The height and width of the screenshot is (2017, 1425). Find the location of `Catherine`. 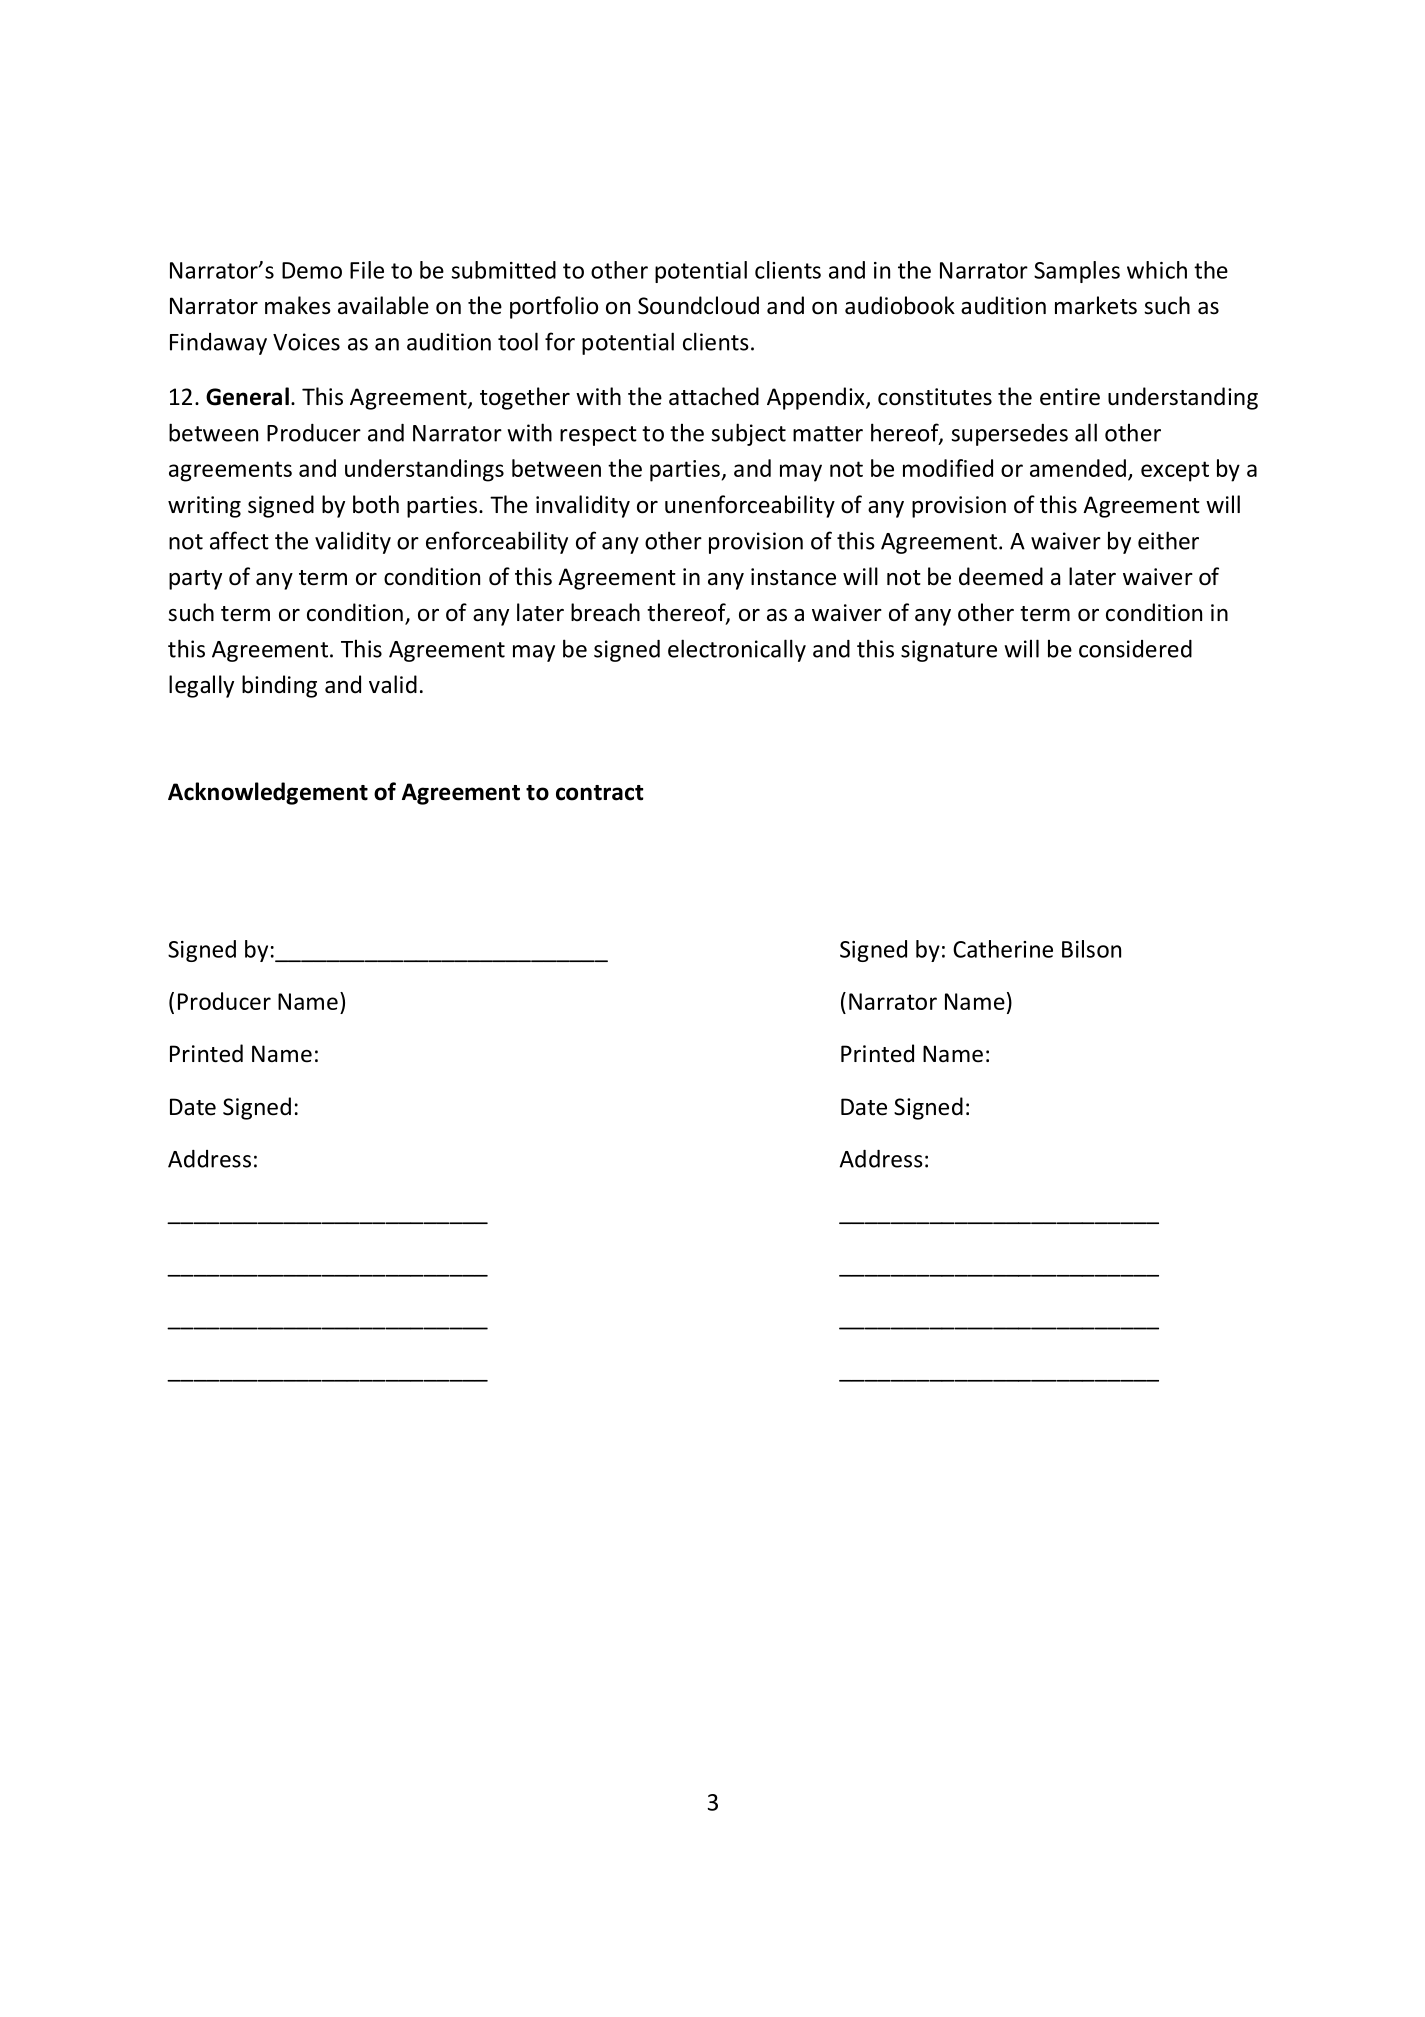

Catherine is located at coordinates (1003, 949).
